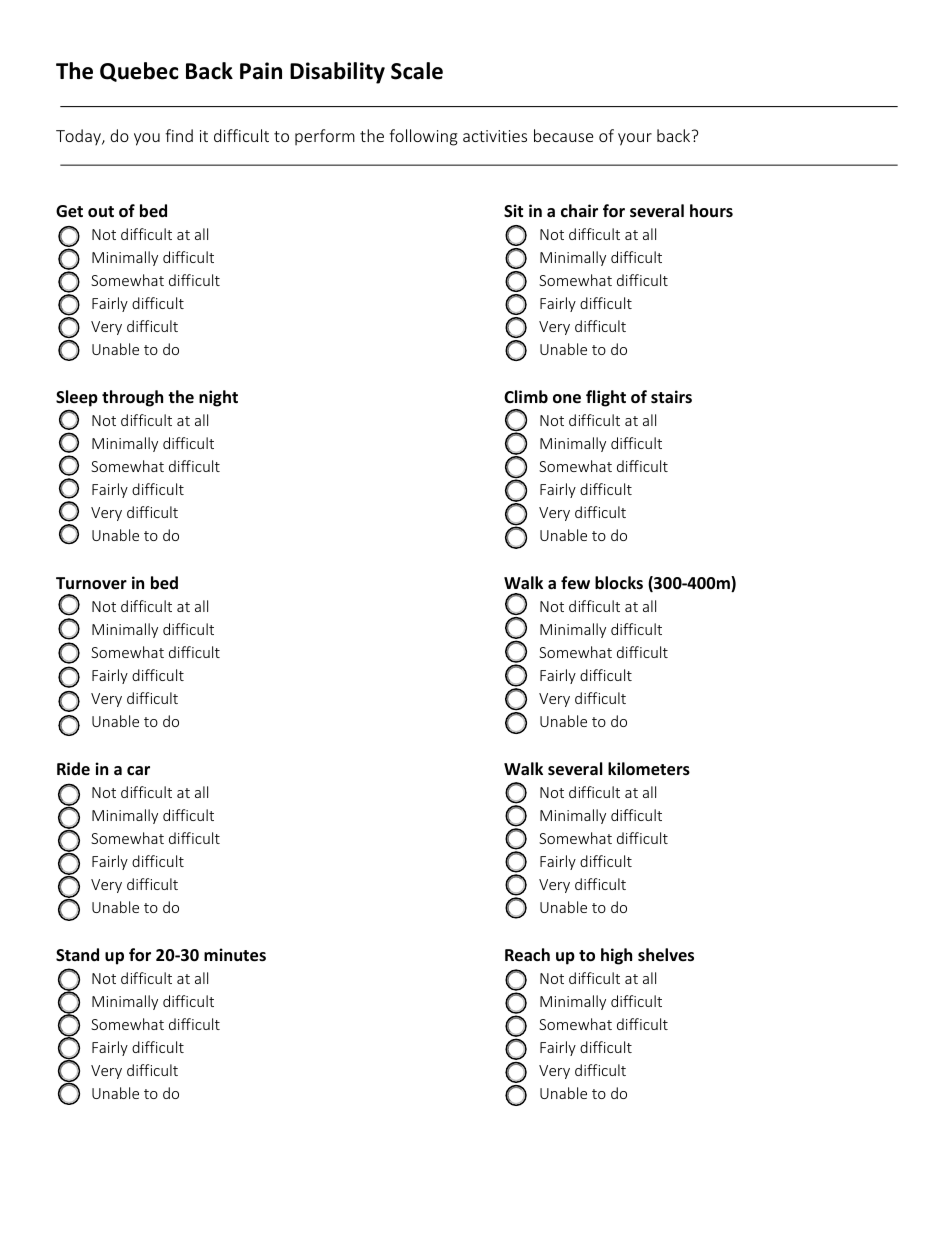  I want to click on kilometers, so click(649, 769).
